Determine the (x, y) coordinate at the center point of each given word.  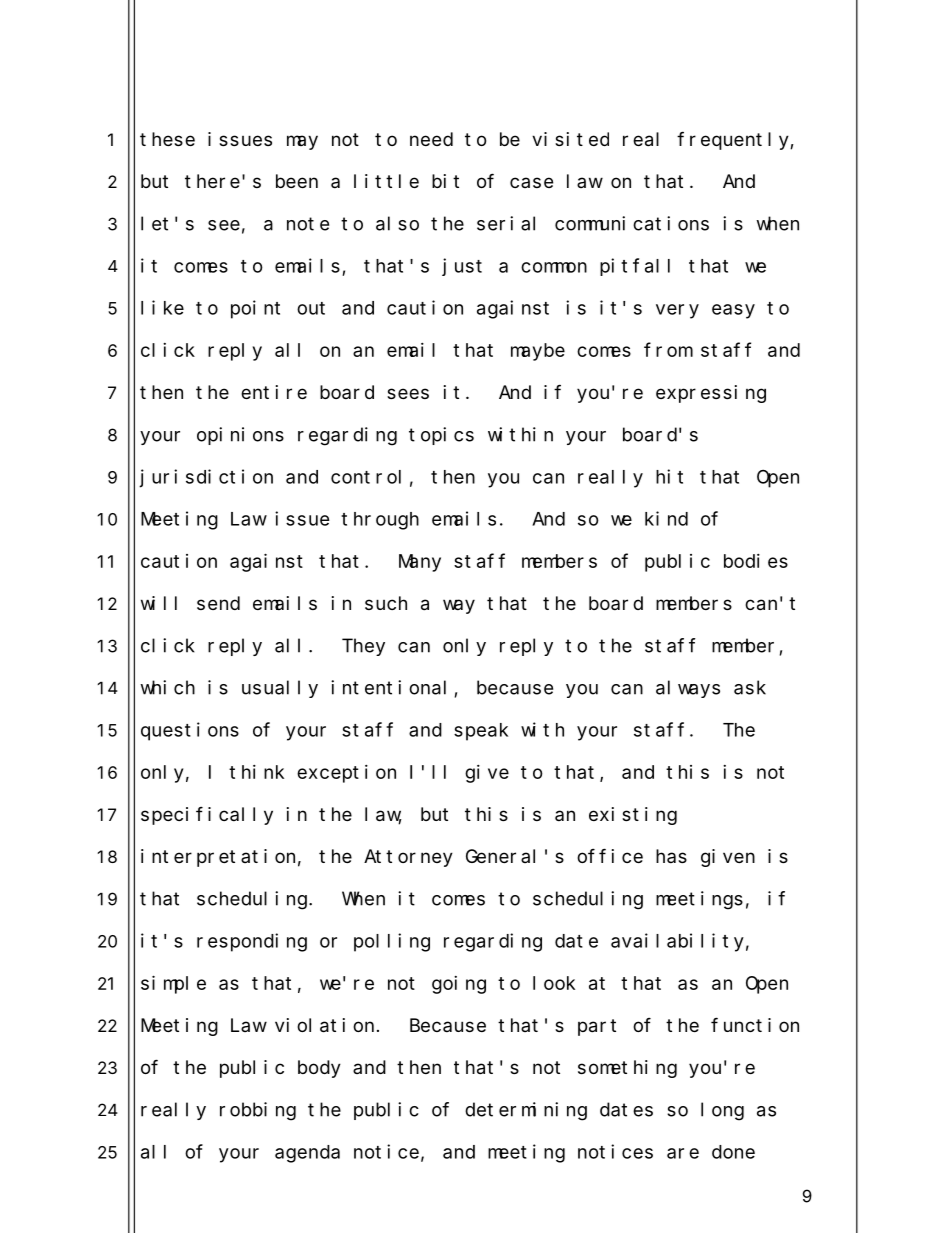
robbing (258, 1111)
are (683, 1153)
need (431, 139)
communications (632, 223)
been (297, 181)
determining (526, 1111)
